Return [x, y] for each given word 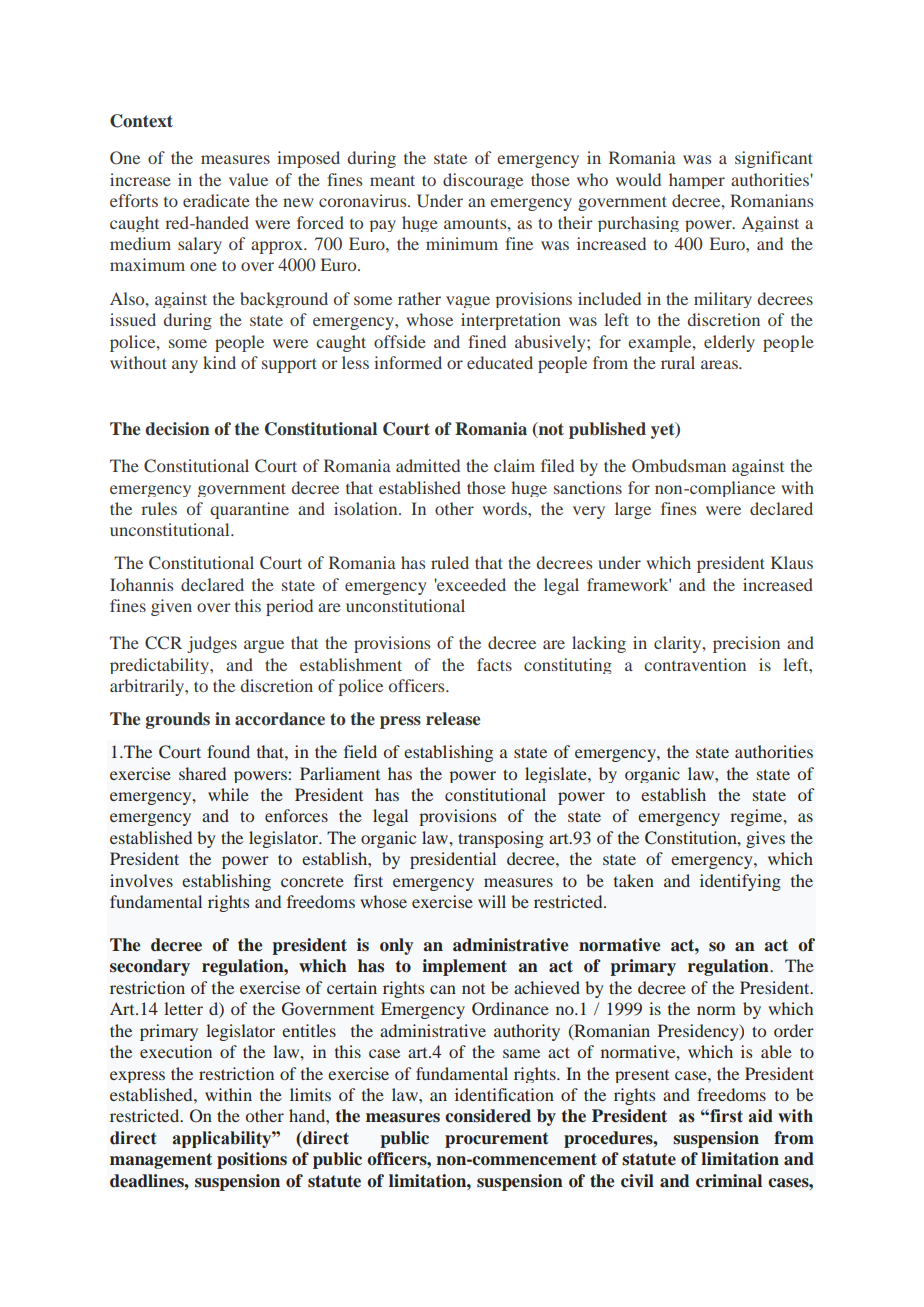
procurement [497, 1140]
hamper [697, 181]
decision [177, 429]
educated [500, 362]
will [492, 901]
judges [212, 644]
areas [720, 364]
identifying [740, 882]
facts [494, 664]
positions [252, 1160]
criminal [729, 1181]
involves [141, 880]
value [248, 179]
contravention [695, 664]
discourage [483, 181]
